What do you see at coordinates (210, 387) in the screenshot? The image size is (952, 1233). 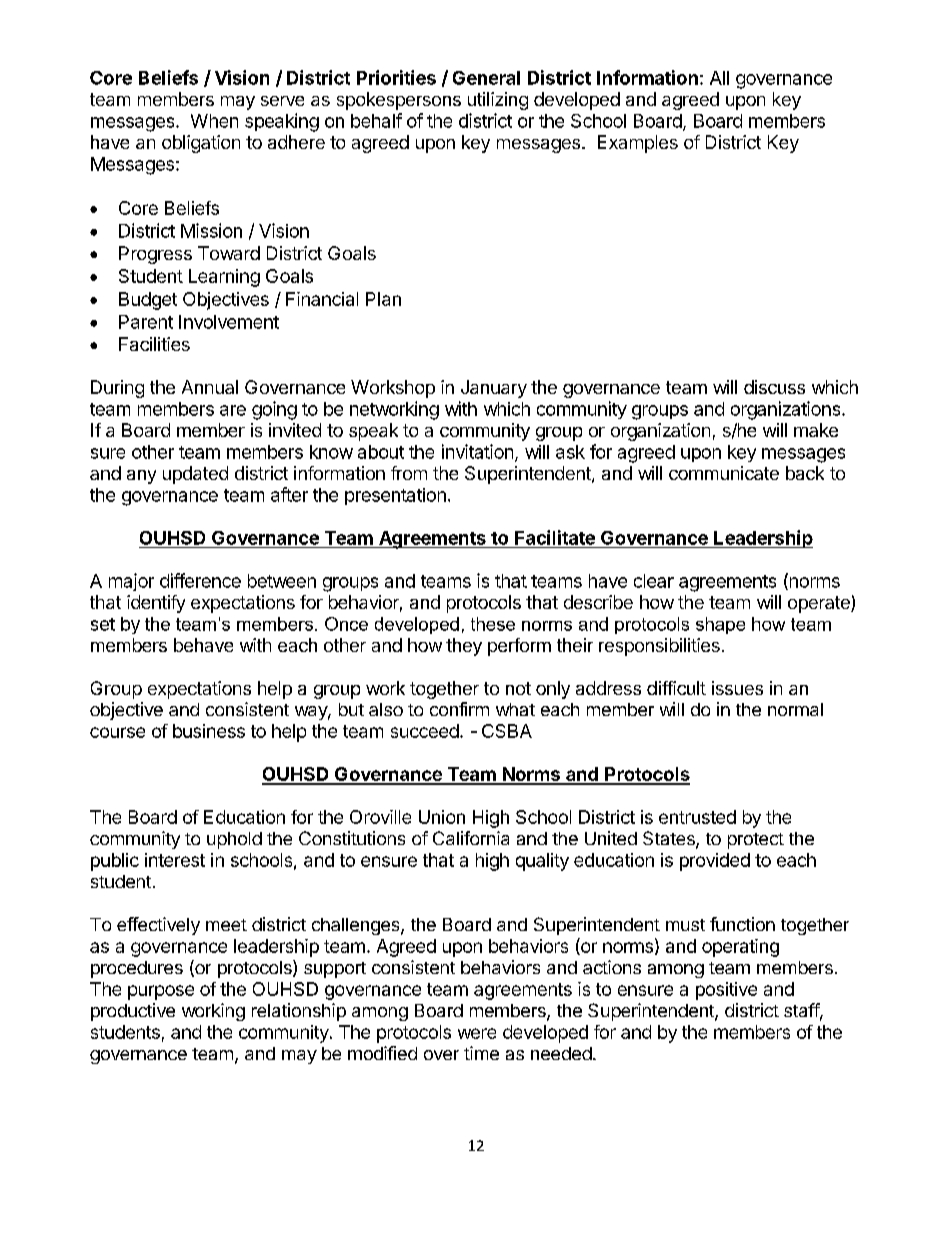 I see `Annual` at bounding box center [210, 387].
